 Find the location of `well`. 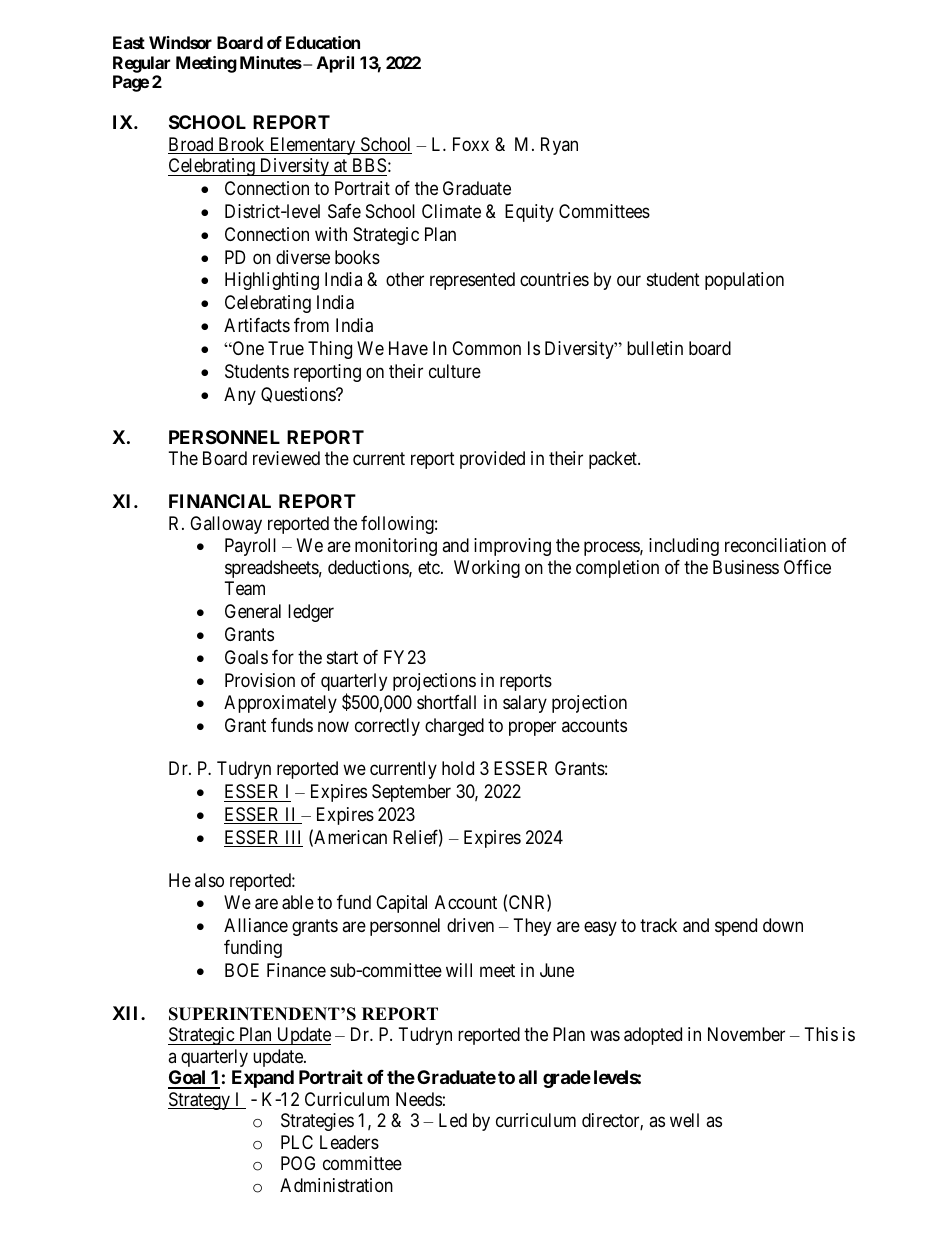

well is located at coordinates (684, 1120).
